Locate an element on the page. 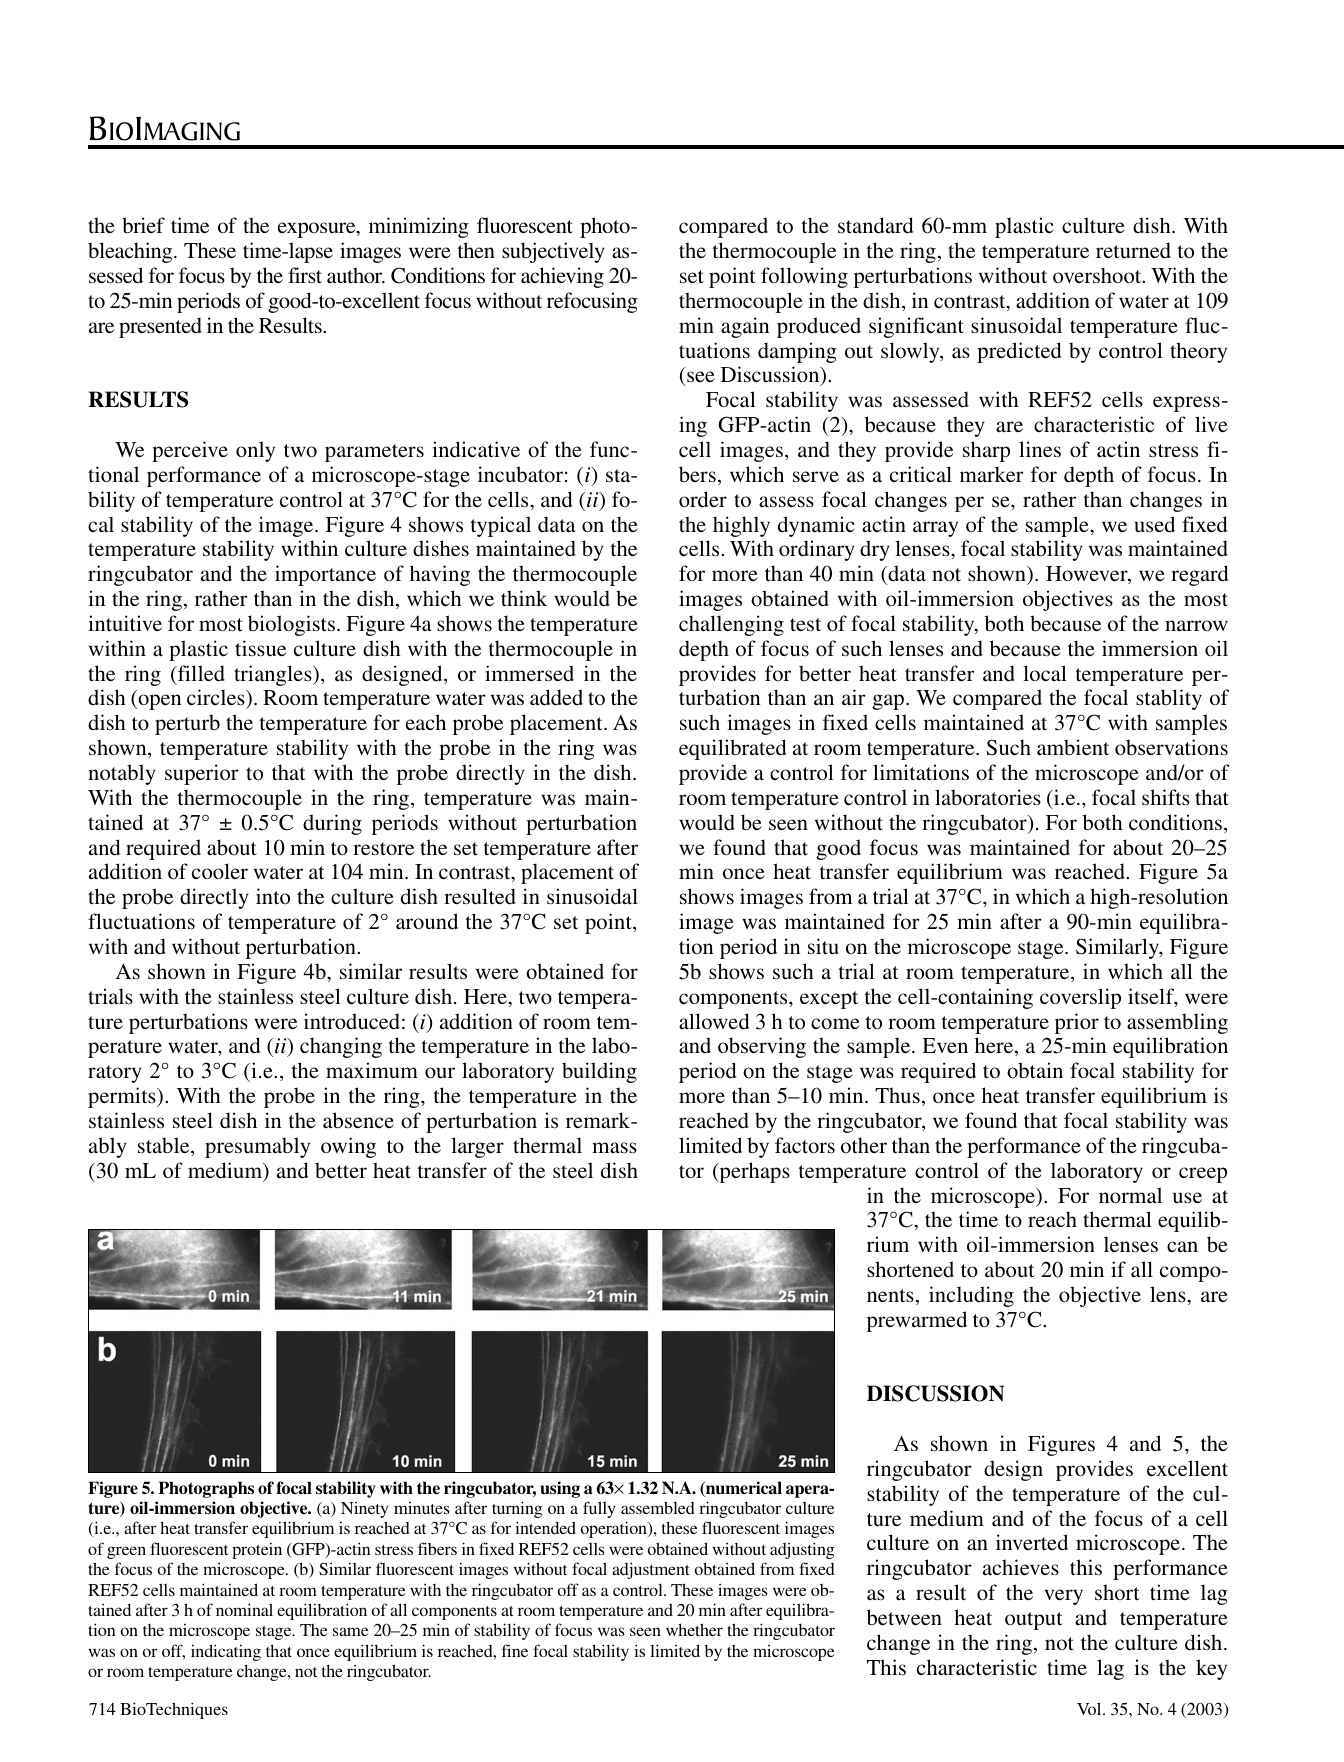  normal is located at coordinates (1130, 1195).
